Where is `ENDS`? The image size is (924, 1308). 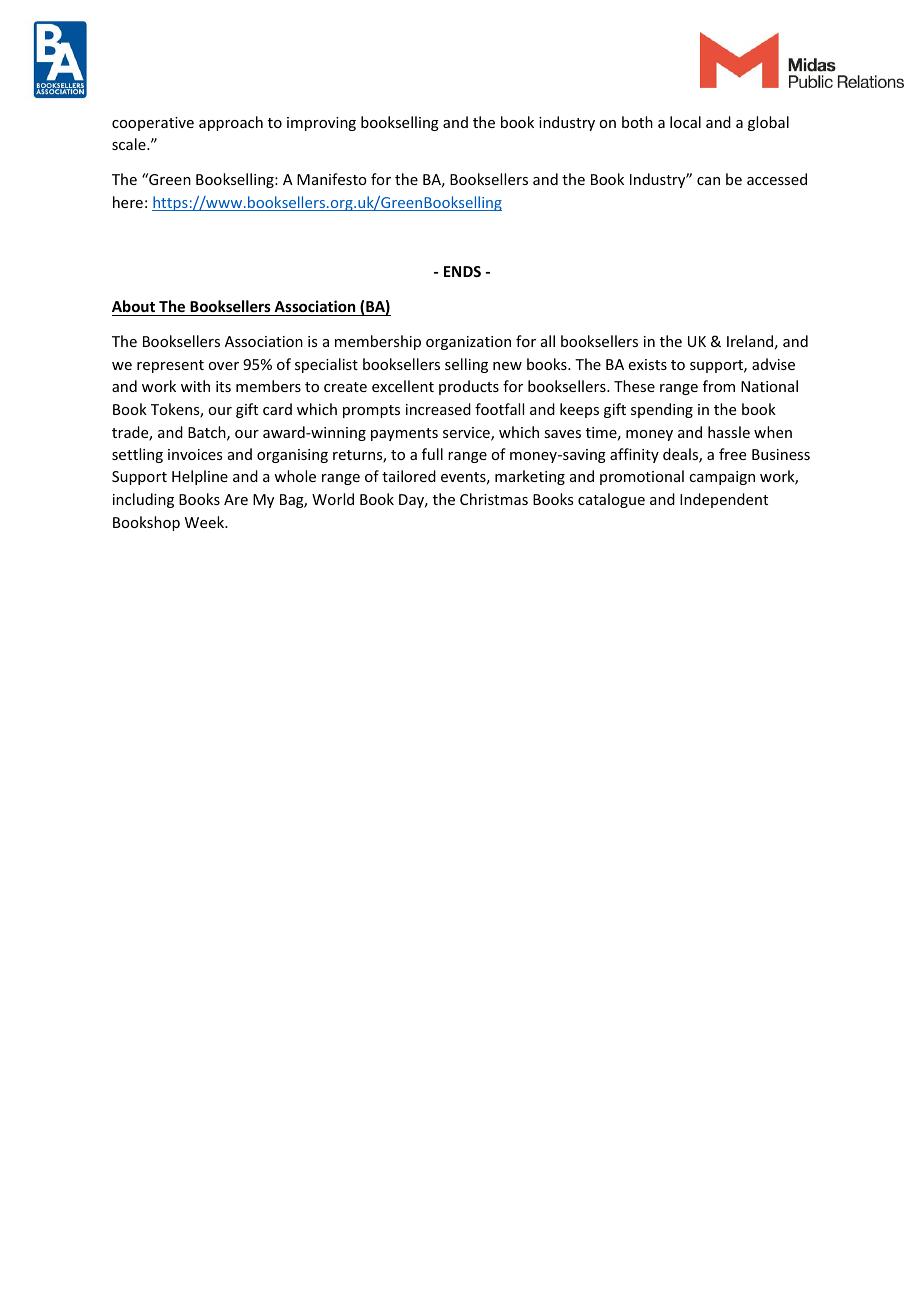
ENDS is located at coordinates (462, 271).
